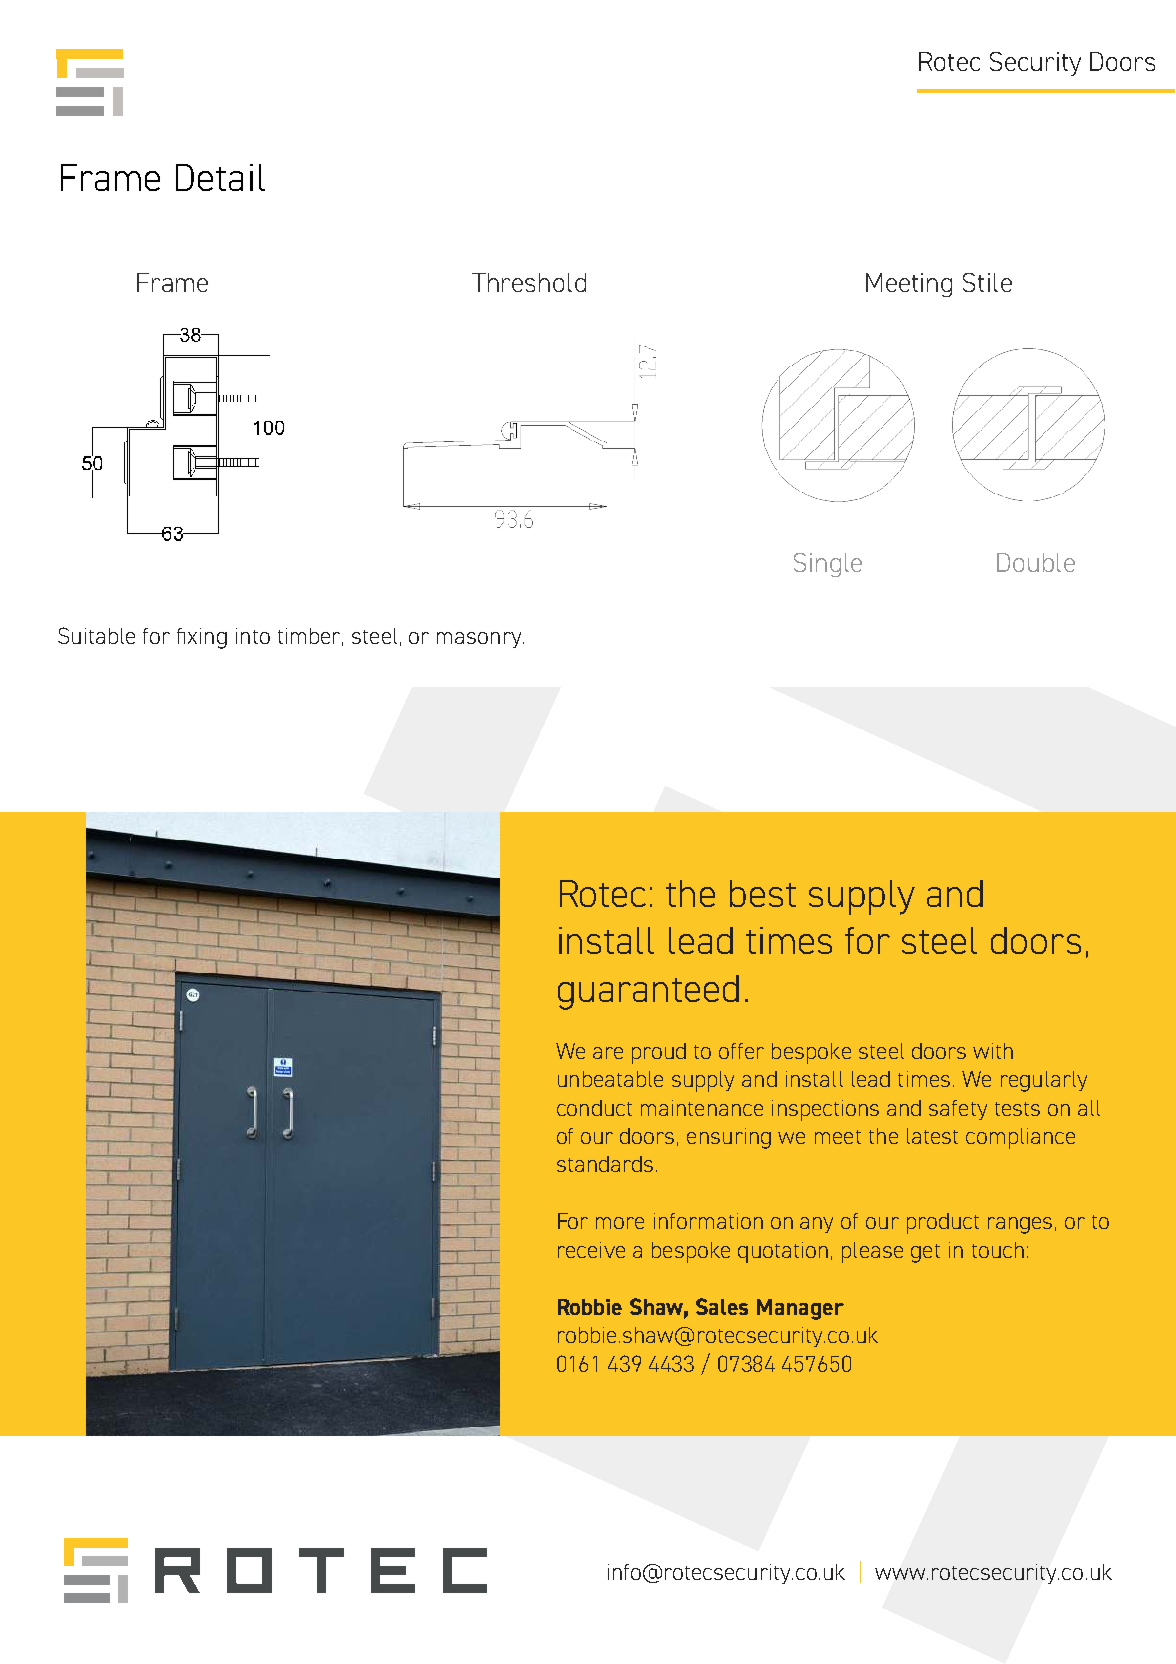 Image resolution: width=1176 pixels, height=1664 pixels. Describe the element at coordinates (648, 992) in the page. I see `guaranteed` at that location.
